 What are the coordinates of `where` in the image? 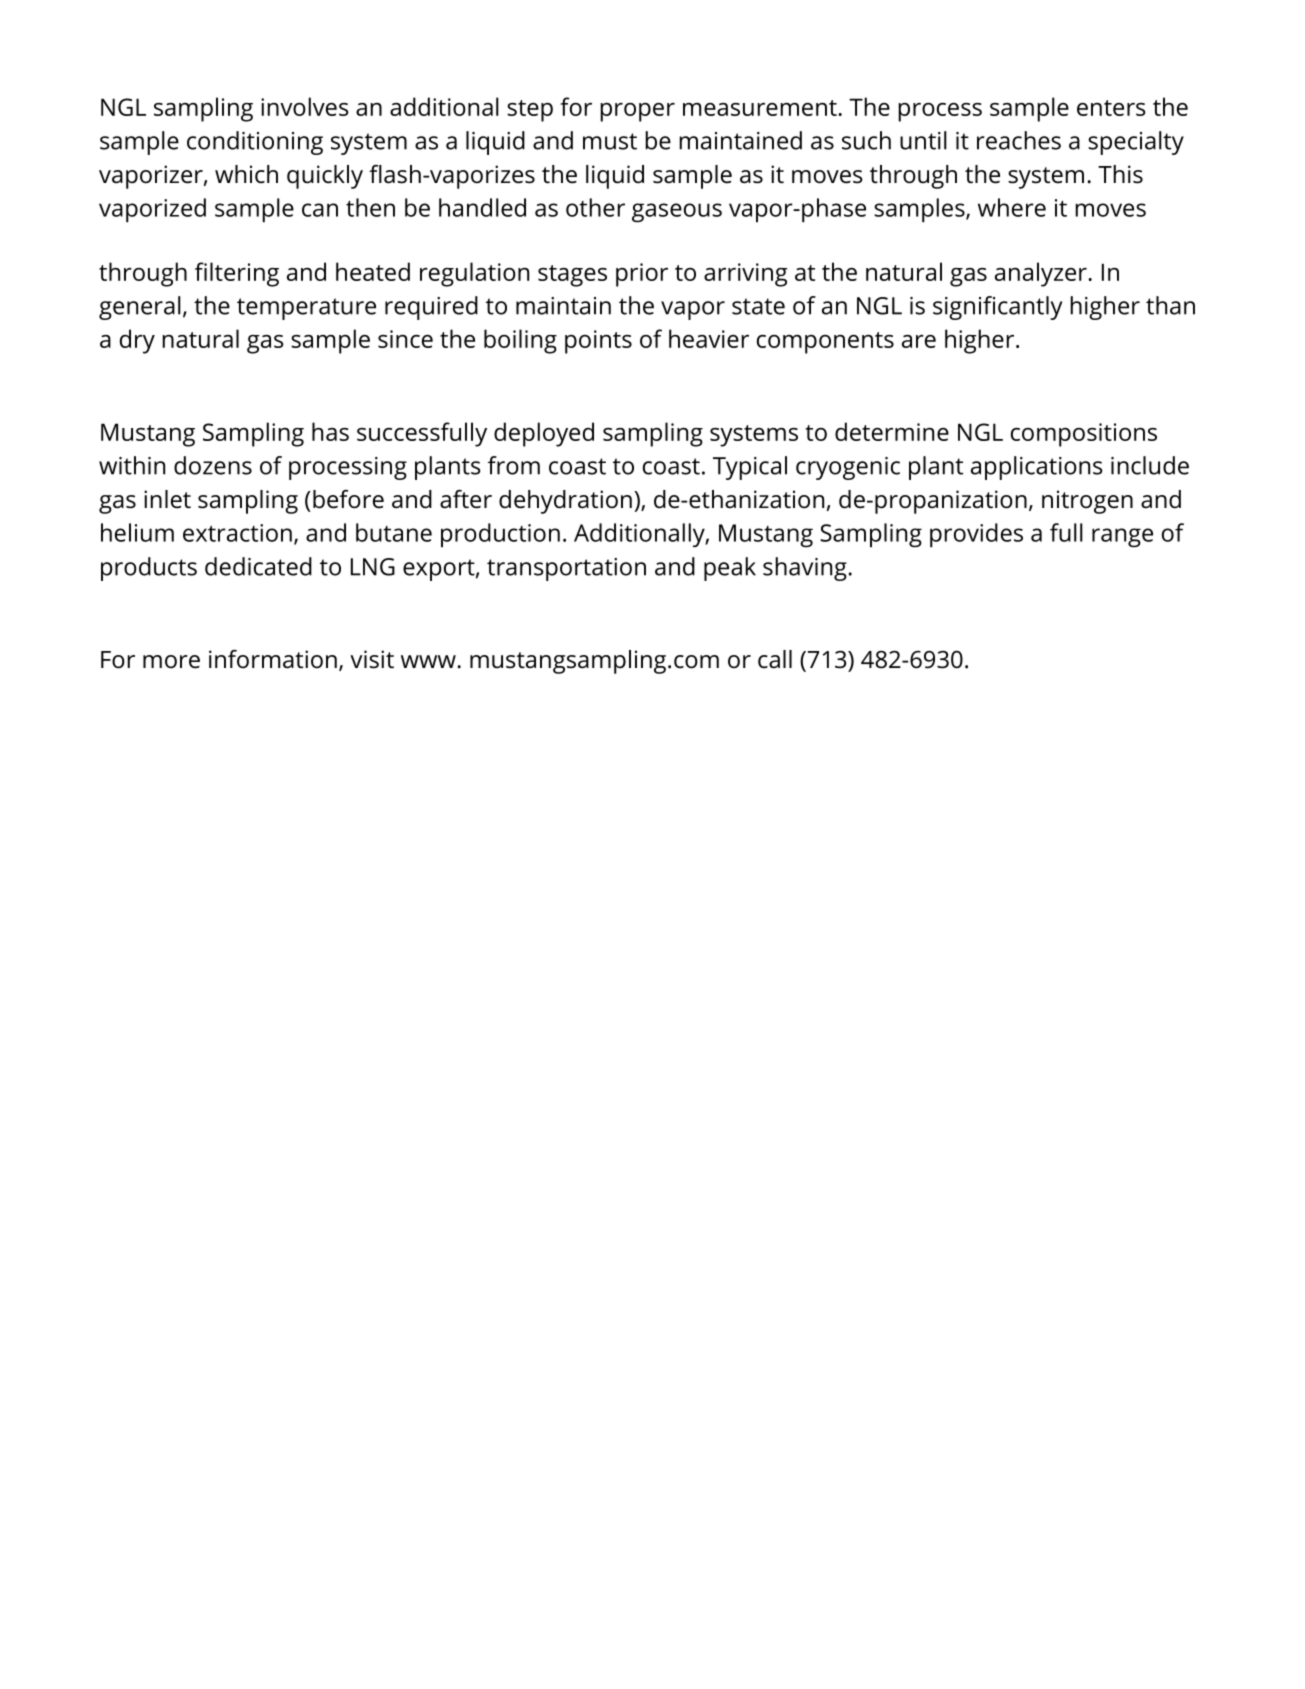 It's located at (1012, 207).
